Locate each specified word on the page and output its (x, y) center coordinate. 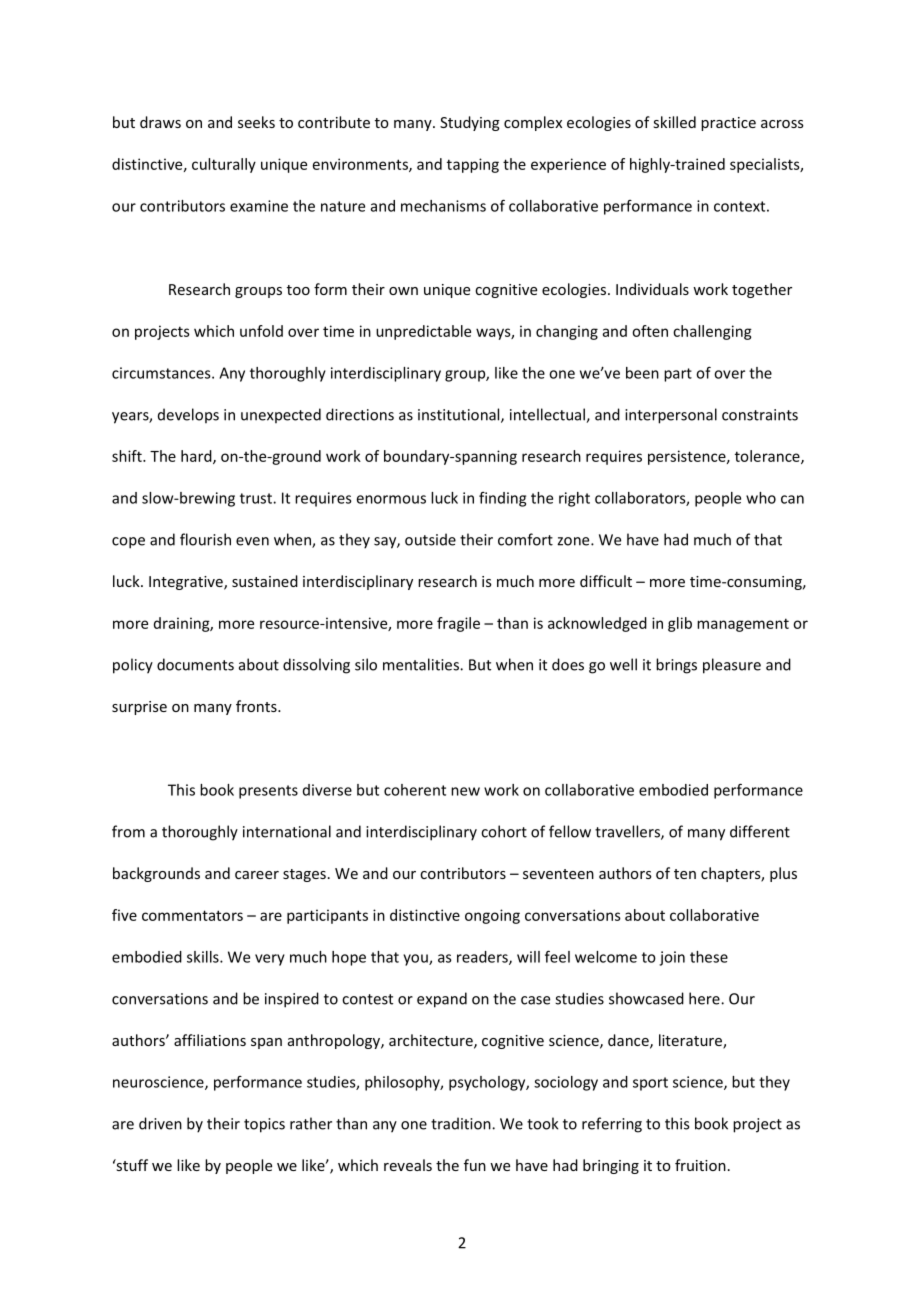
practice (728, 124)
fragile (458, 624)
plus (783, 874)
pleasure (732, 666)
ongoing (492, 916)
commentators (192, 915)
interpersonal (671, 416)
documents (195, 664)
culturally (224, 165)
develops (188, 415)
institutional (460, 415)
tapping (473, 165)
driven (160, 1123)
